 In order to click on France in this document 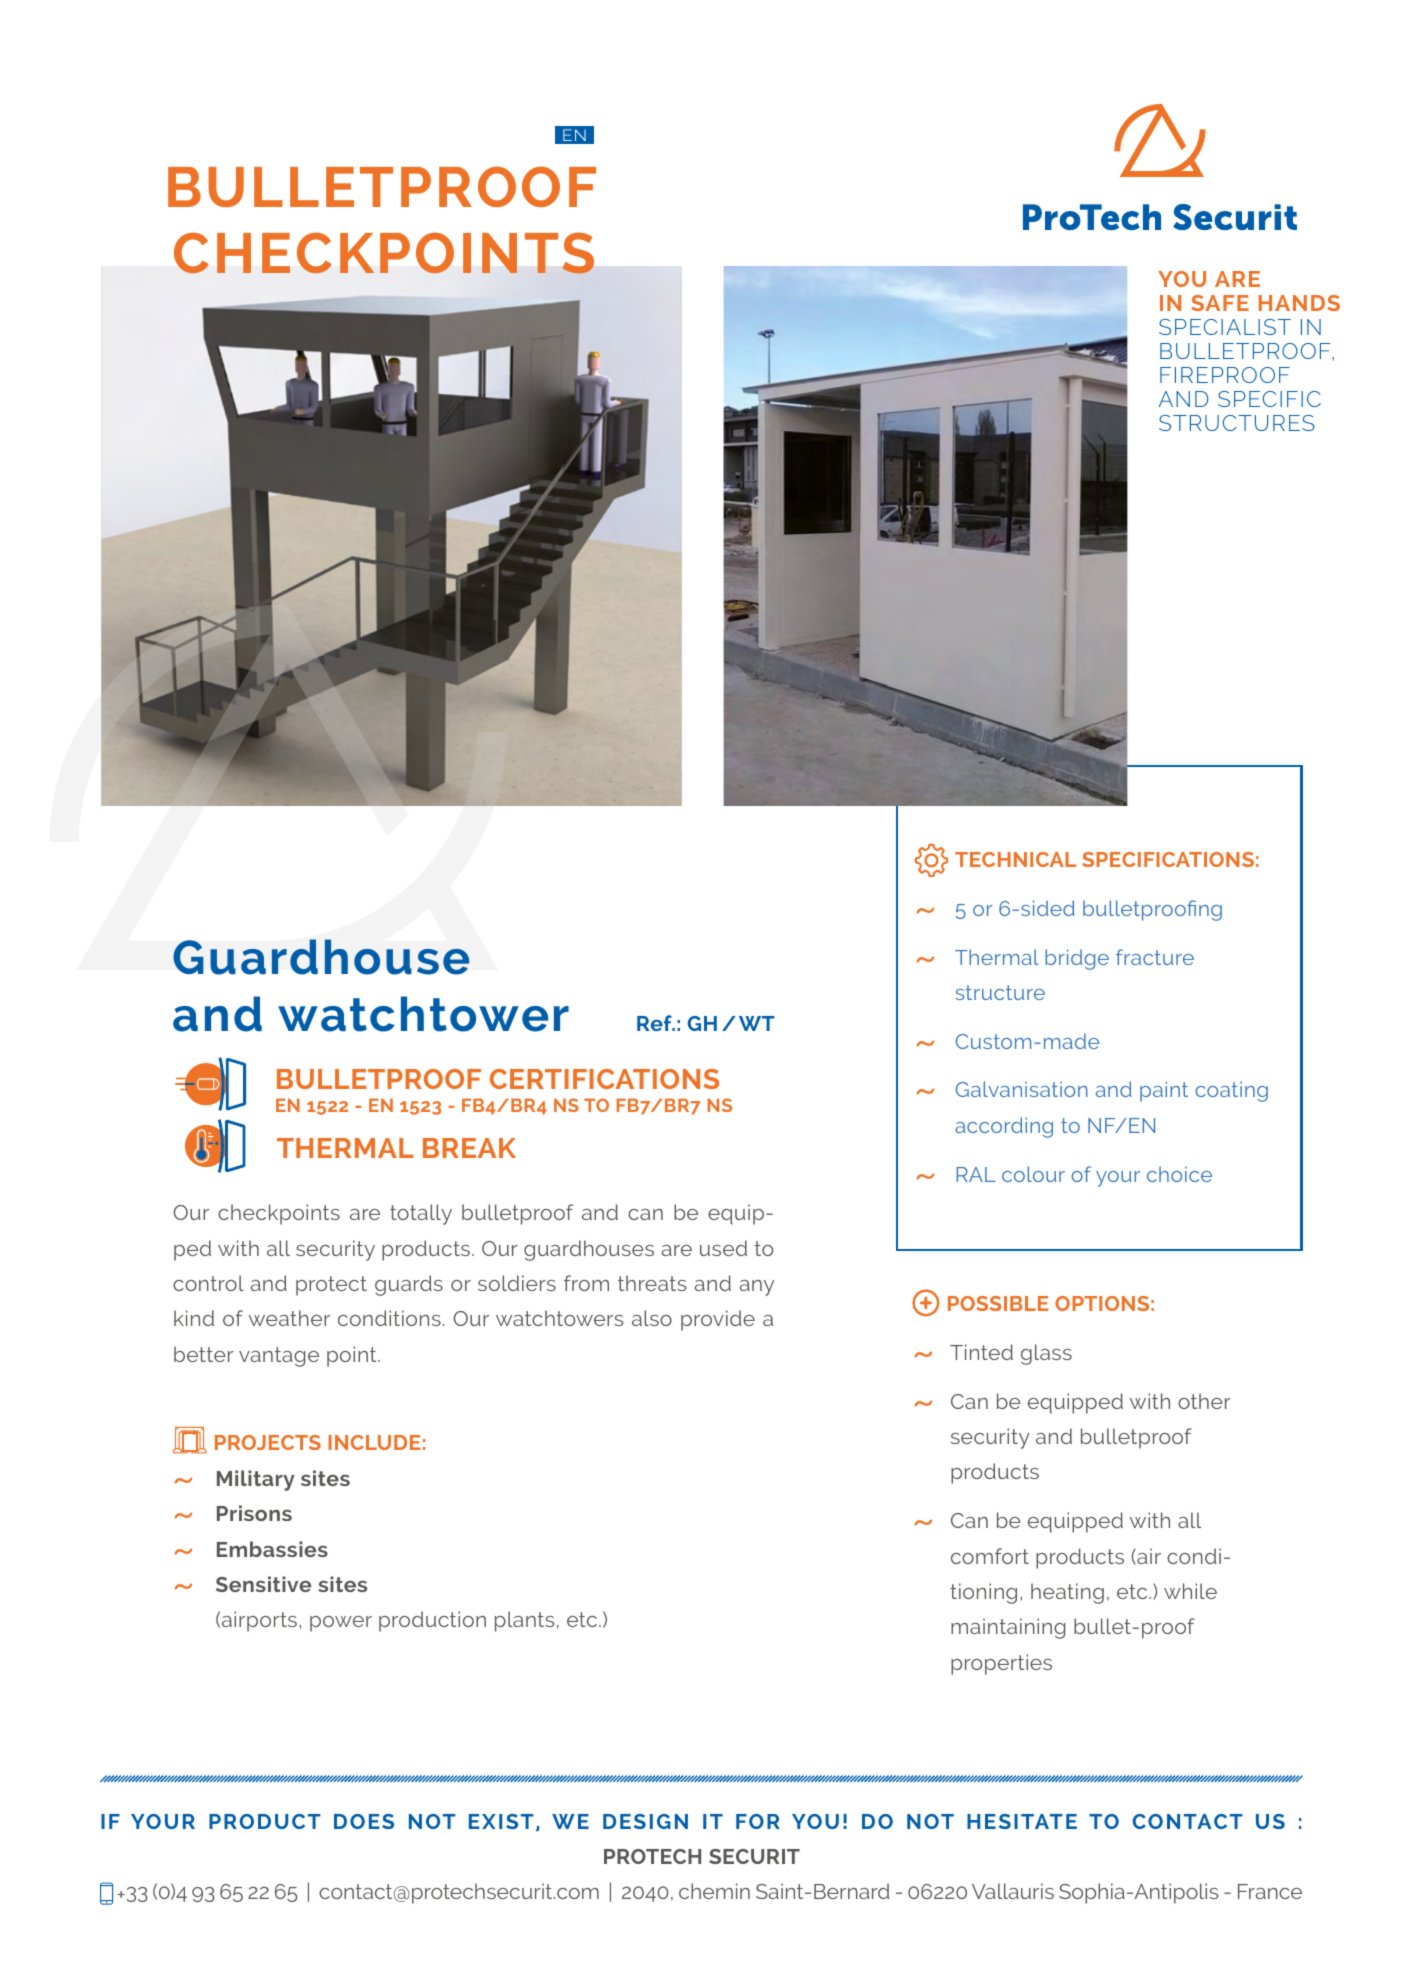, I will do `click(1270, 1891)`.
